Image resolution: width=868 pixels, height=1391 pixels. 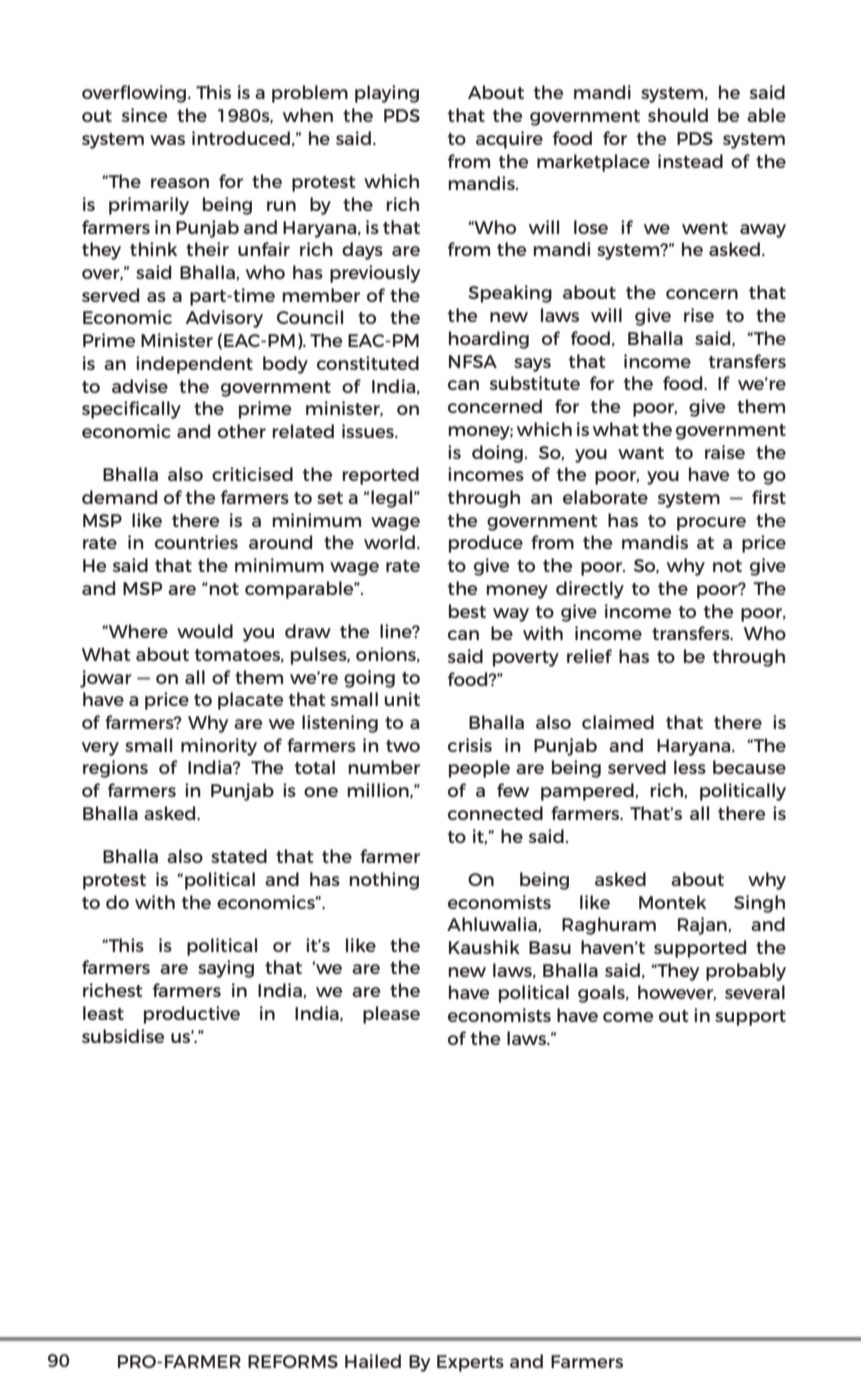 What do you see at coordinates (389, 542) in the screenshot?
I see `world` at bounding box center [389, 542].
